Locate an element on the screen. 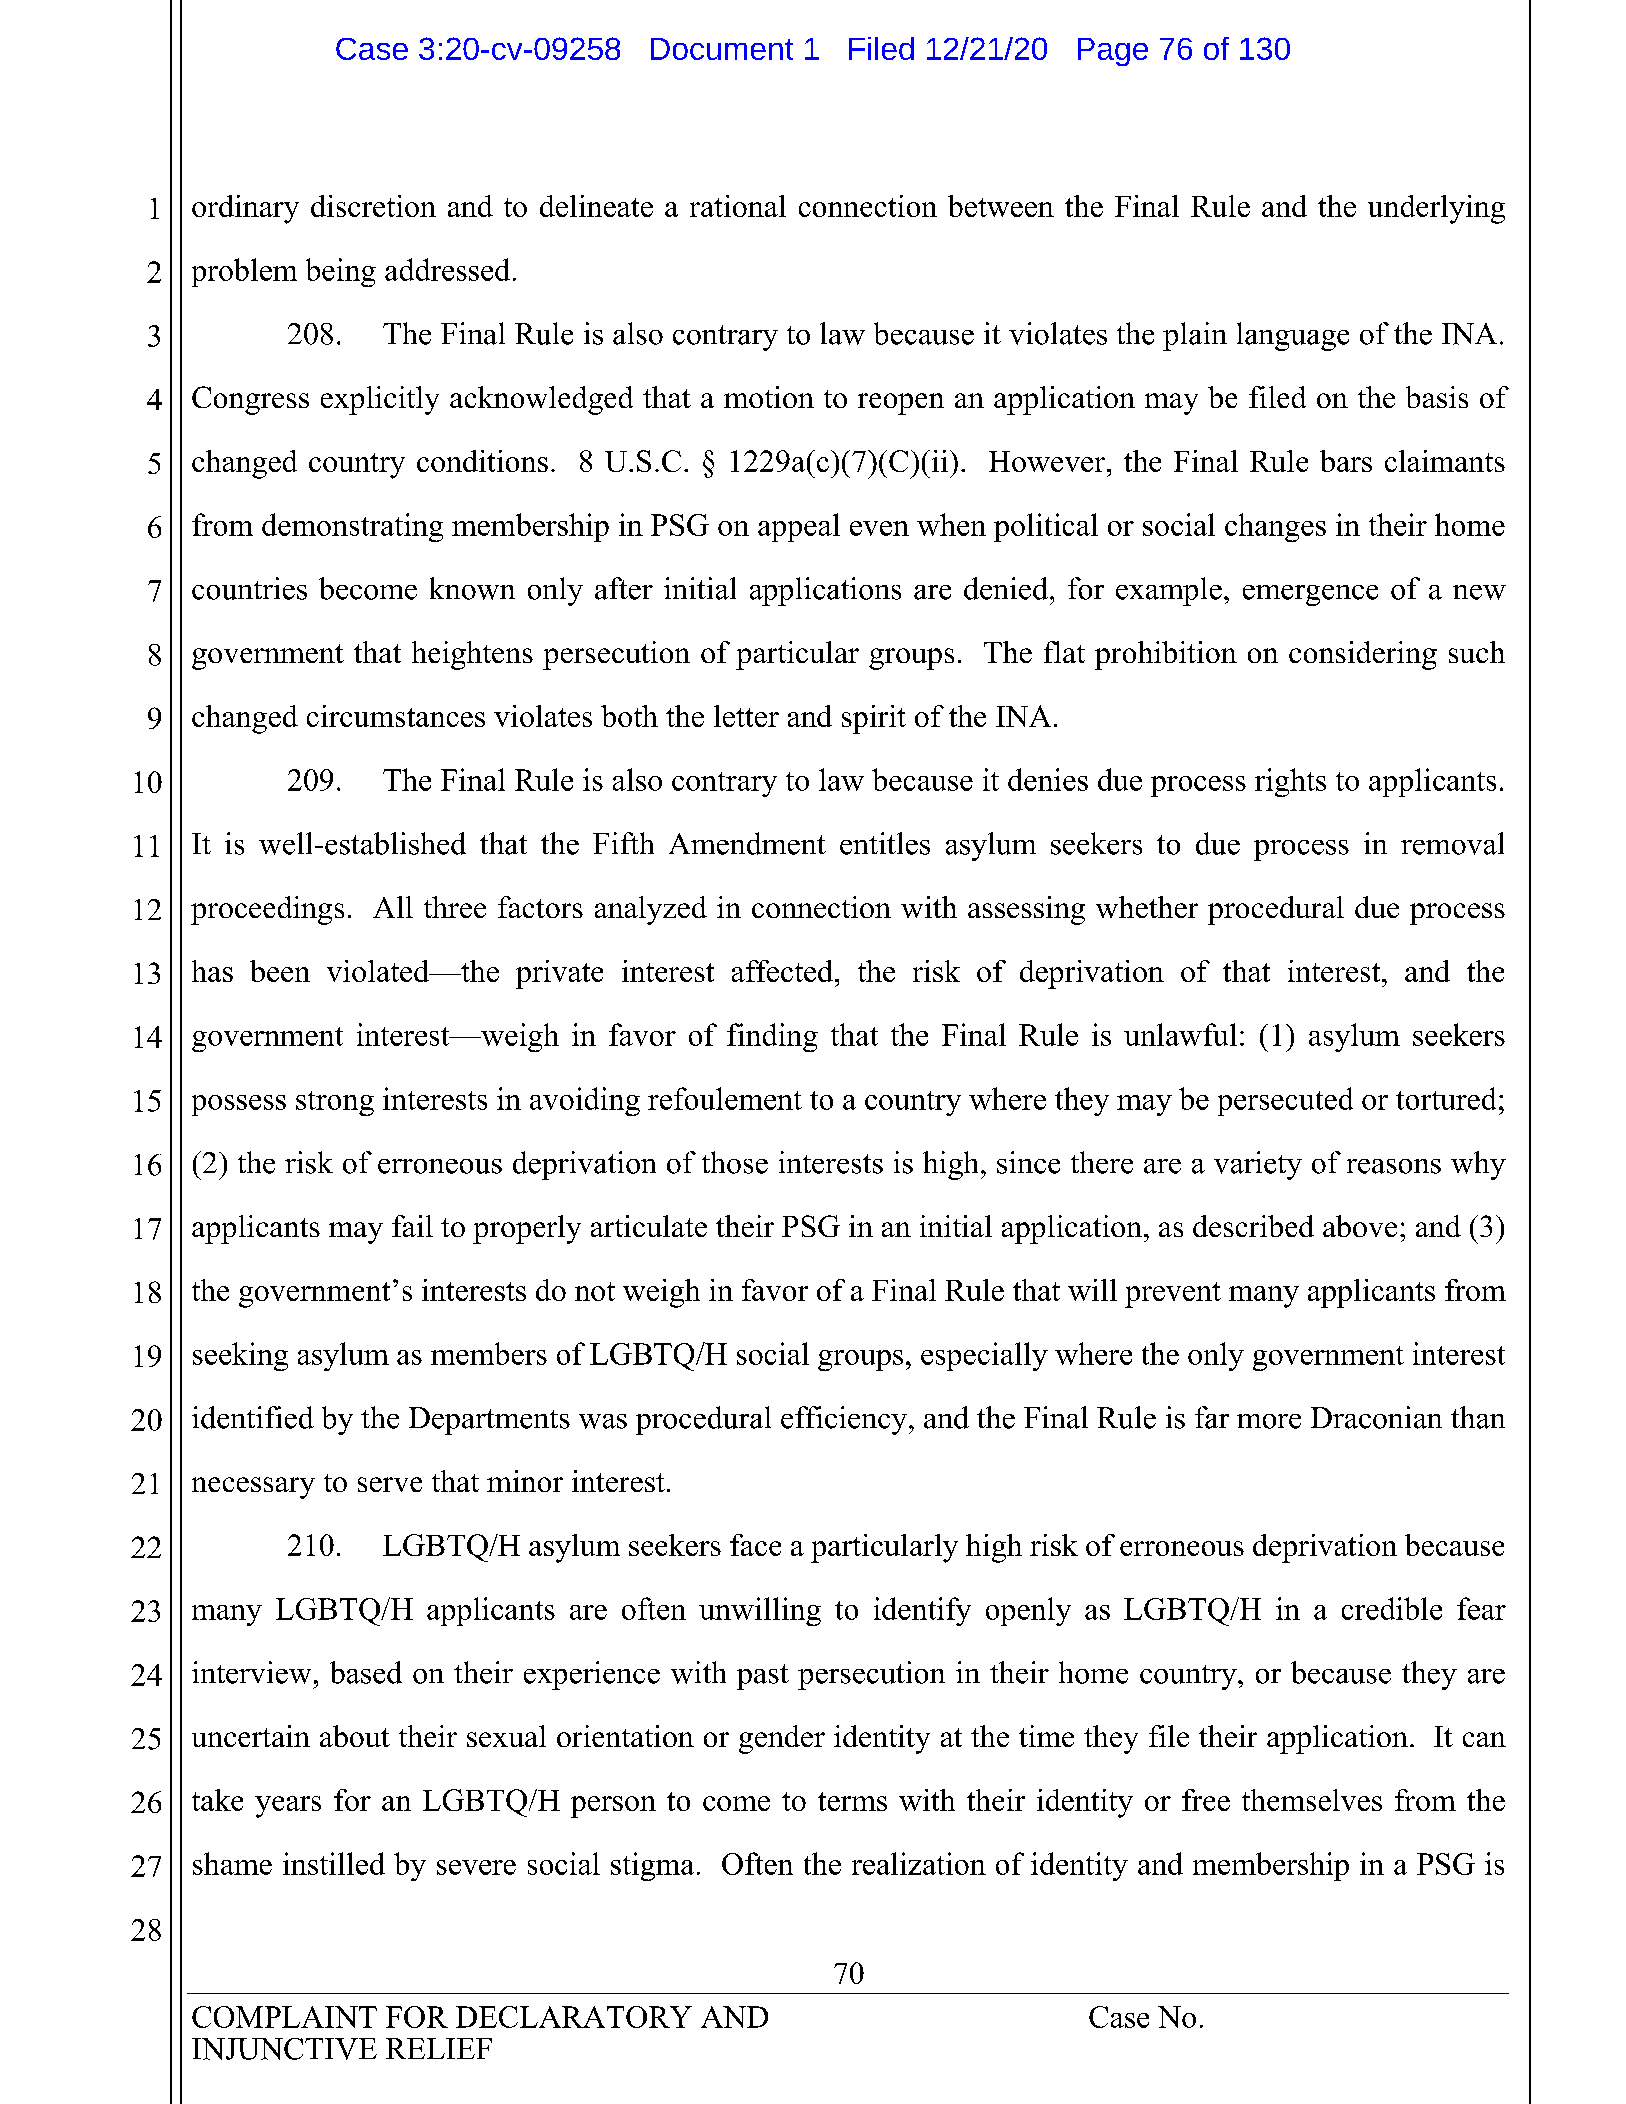  Document is located at coordinates (722, 49).
